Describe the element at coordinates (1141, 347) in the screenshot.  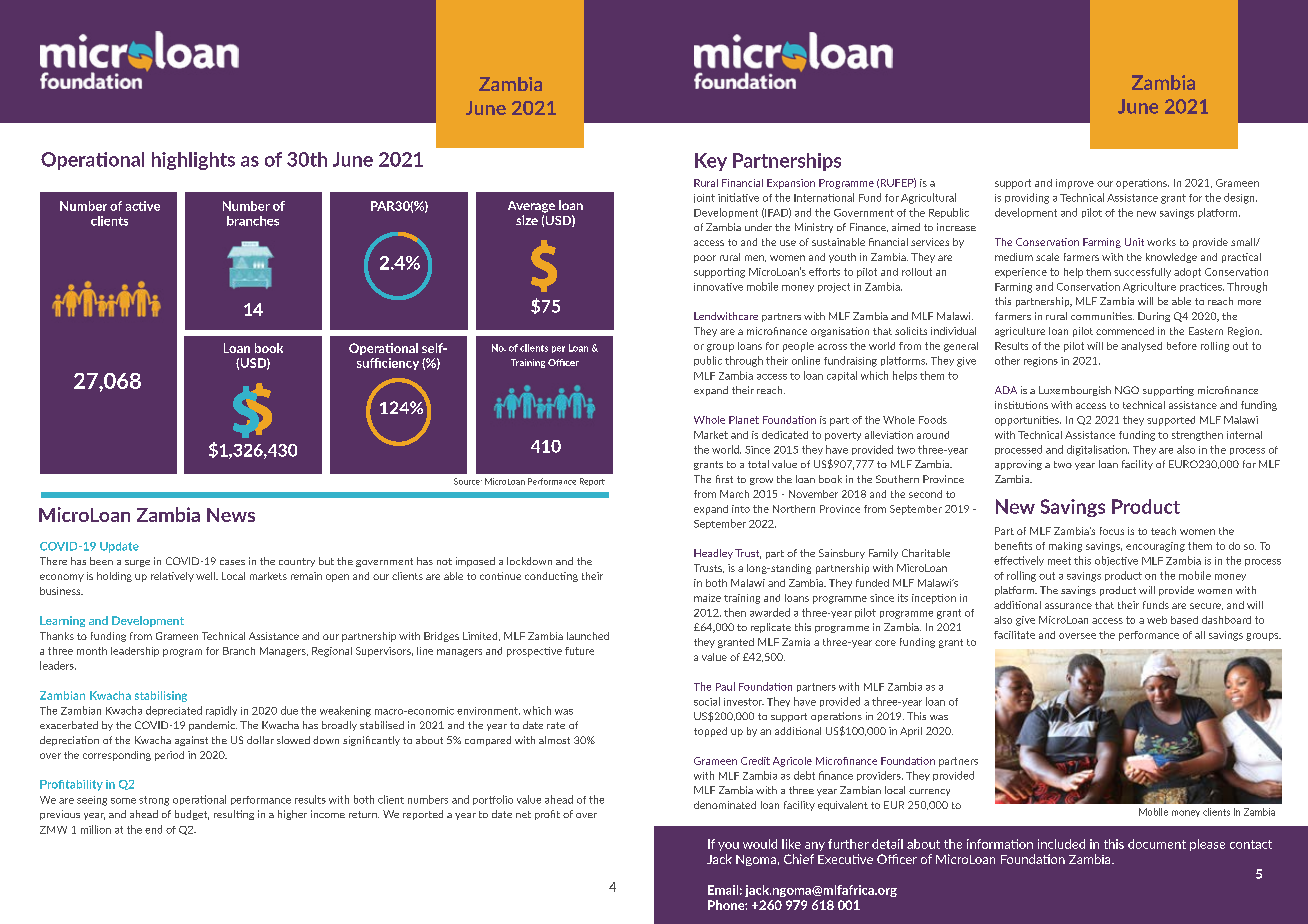
I see `analysed` at that location.
